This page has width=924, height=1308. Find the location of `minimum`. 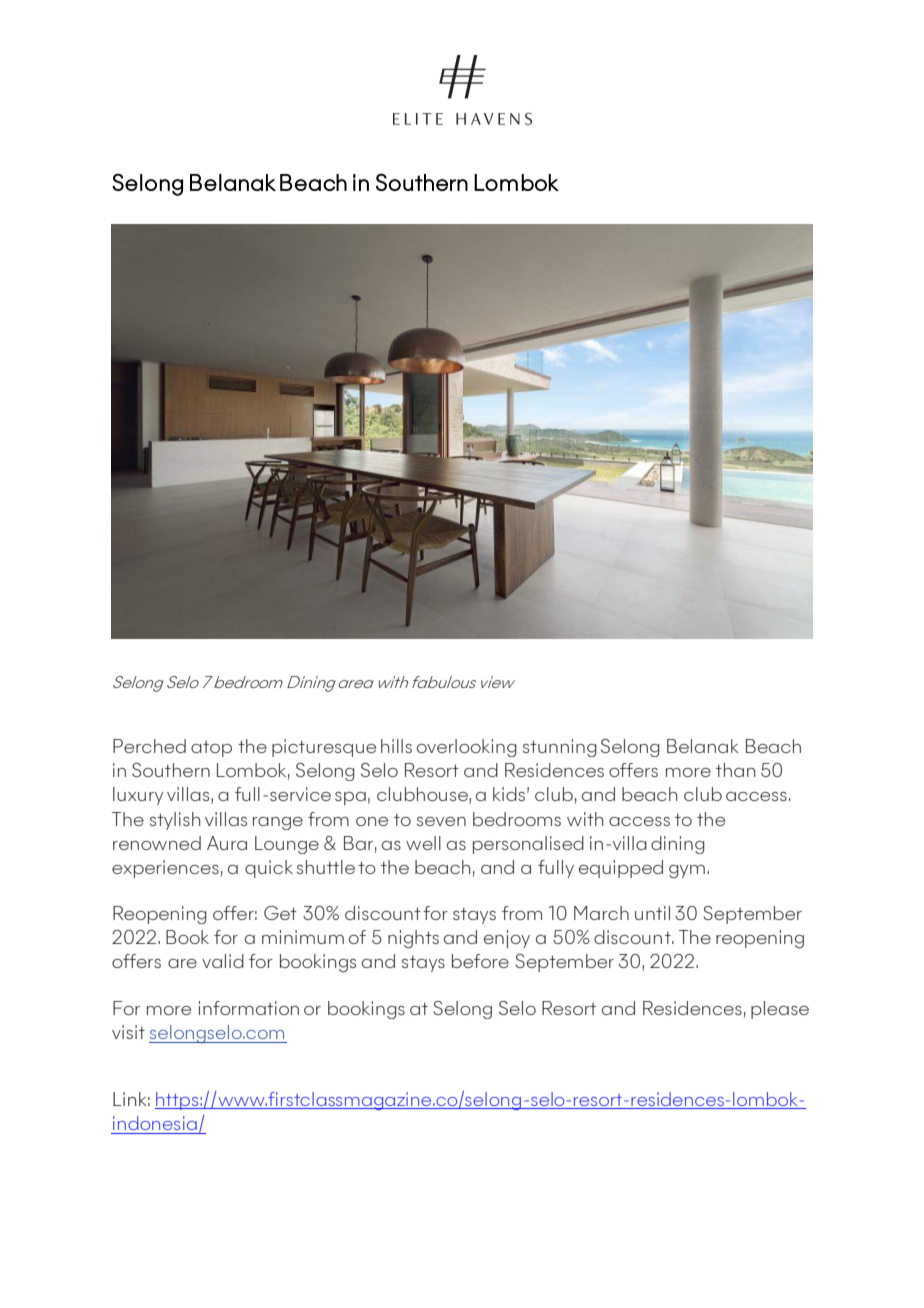

minimum is located at coordinates (303, 937).
